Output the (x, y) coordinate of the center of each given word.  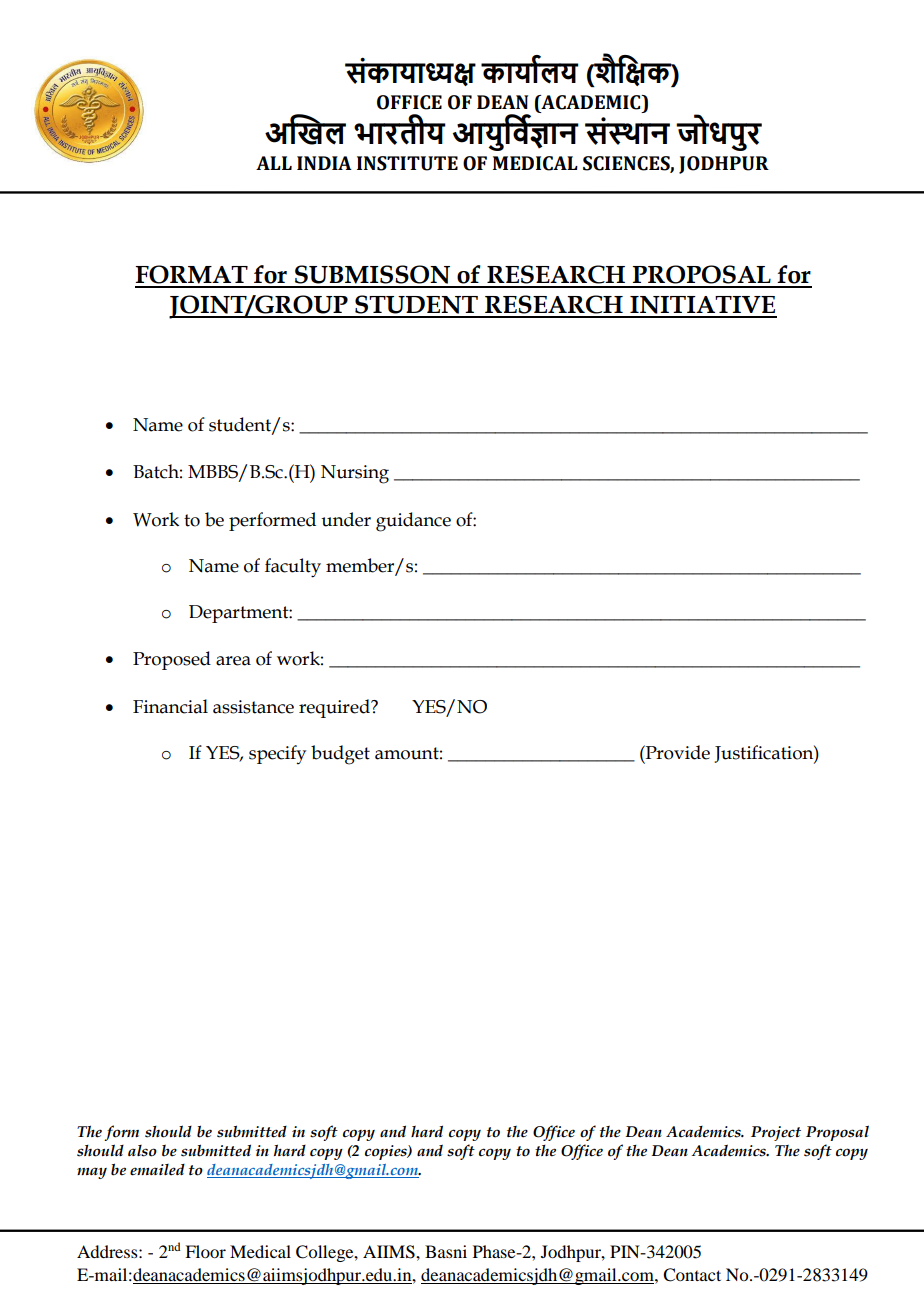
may (92, 1173)
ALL (274, 163)
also (142, 1151)
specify (277, 754)
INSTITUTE (407, 163)
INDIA (324, 163)
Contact (692, 1275)
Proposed (172, 660)
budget (340, 755)
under (346, 519)
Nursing (355, 474)
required (335, 708)
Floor (205, 1251)
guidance (413, 522)
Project (776, 1133)
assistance (253, 707)
